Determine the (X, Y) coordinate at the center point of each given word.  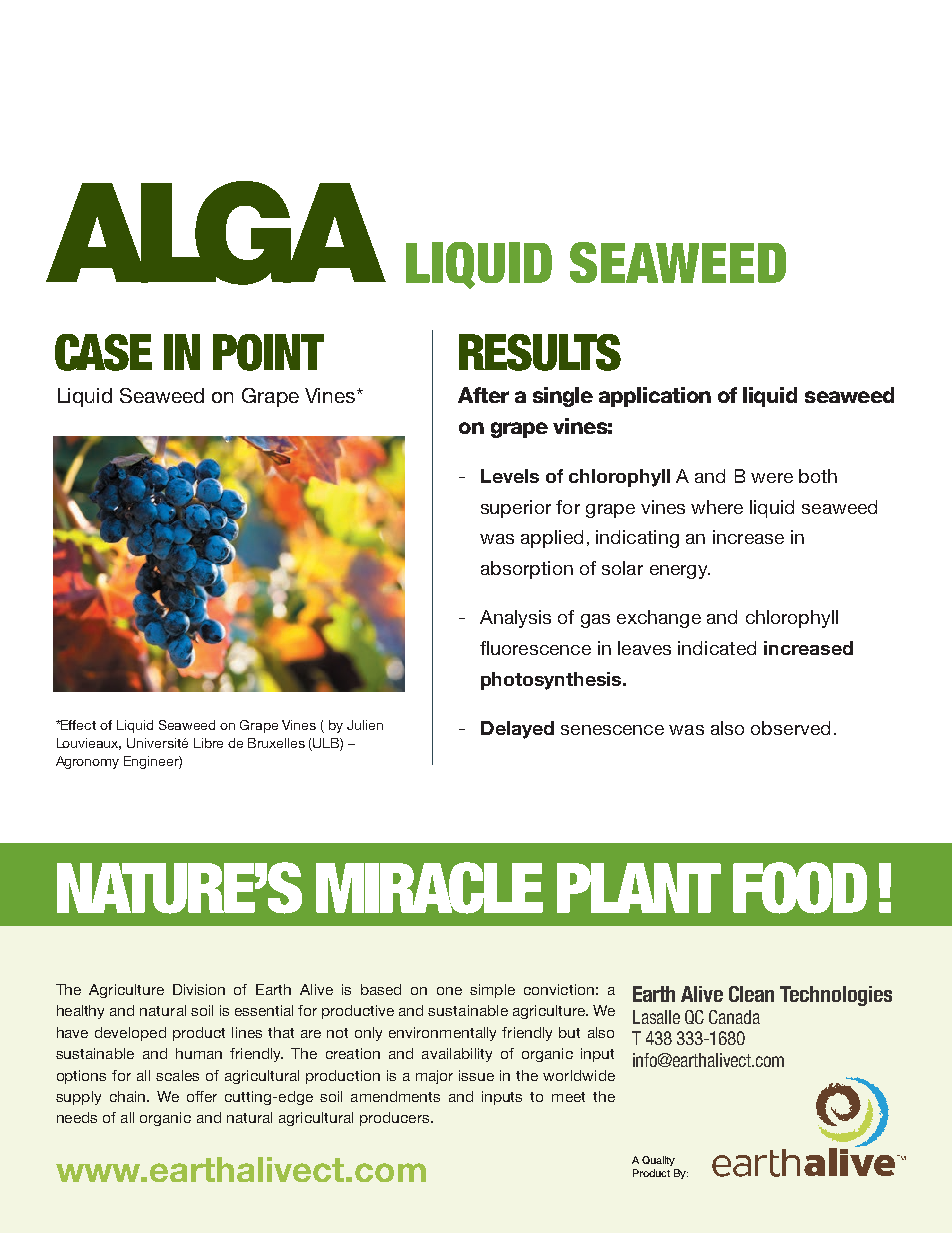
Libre (208, 743)
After (483, 395)
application (655, 397)
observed (790, 728)
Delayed (517, 730)
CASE (103, 352)
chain (129, 1096)
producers (396, 1119)
